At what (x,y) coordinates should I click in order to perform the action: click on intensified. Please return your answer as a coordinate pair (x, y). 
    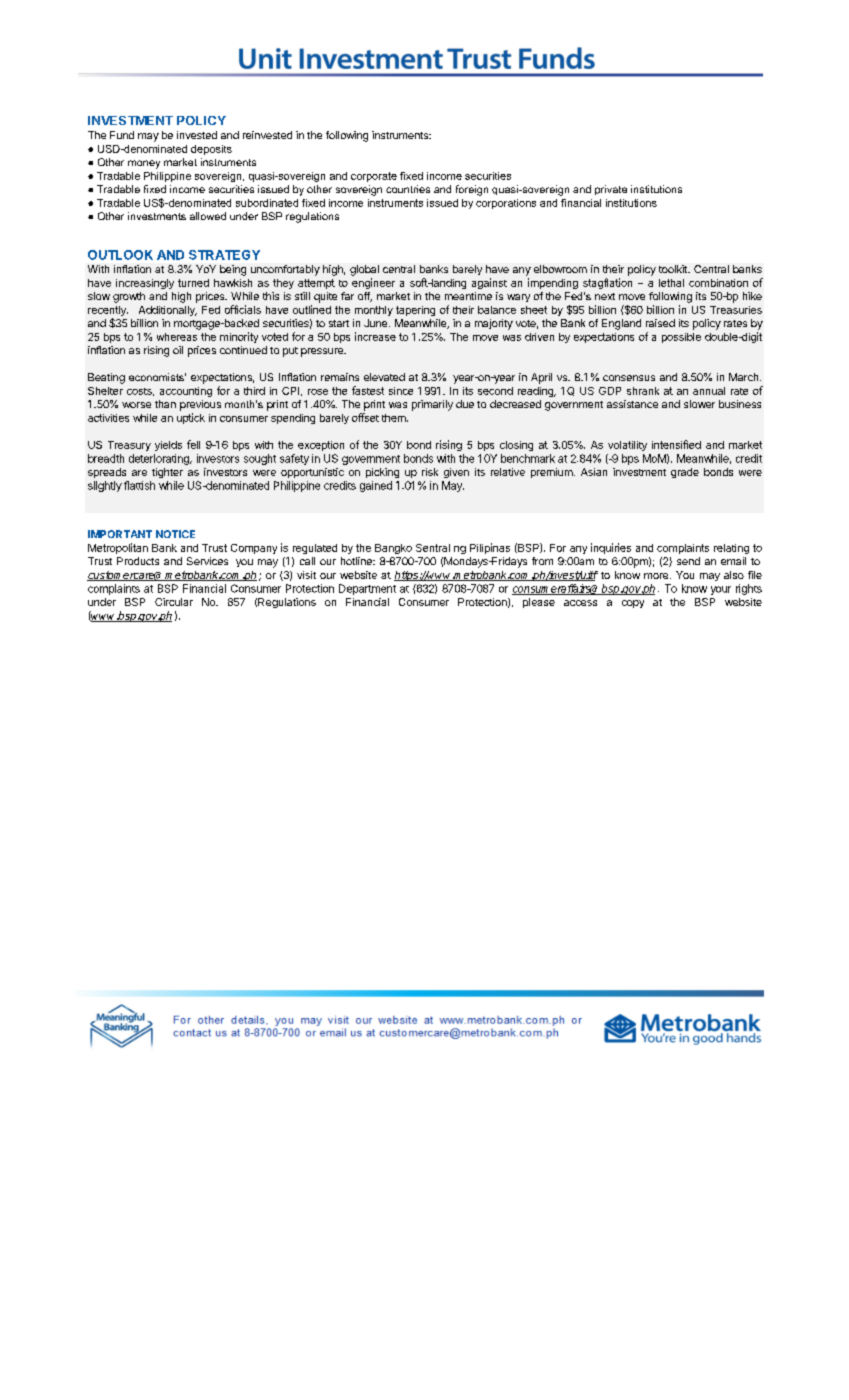
    Looking at the image, I should click on (676, 444).
